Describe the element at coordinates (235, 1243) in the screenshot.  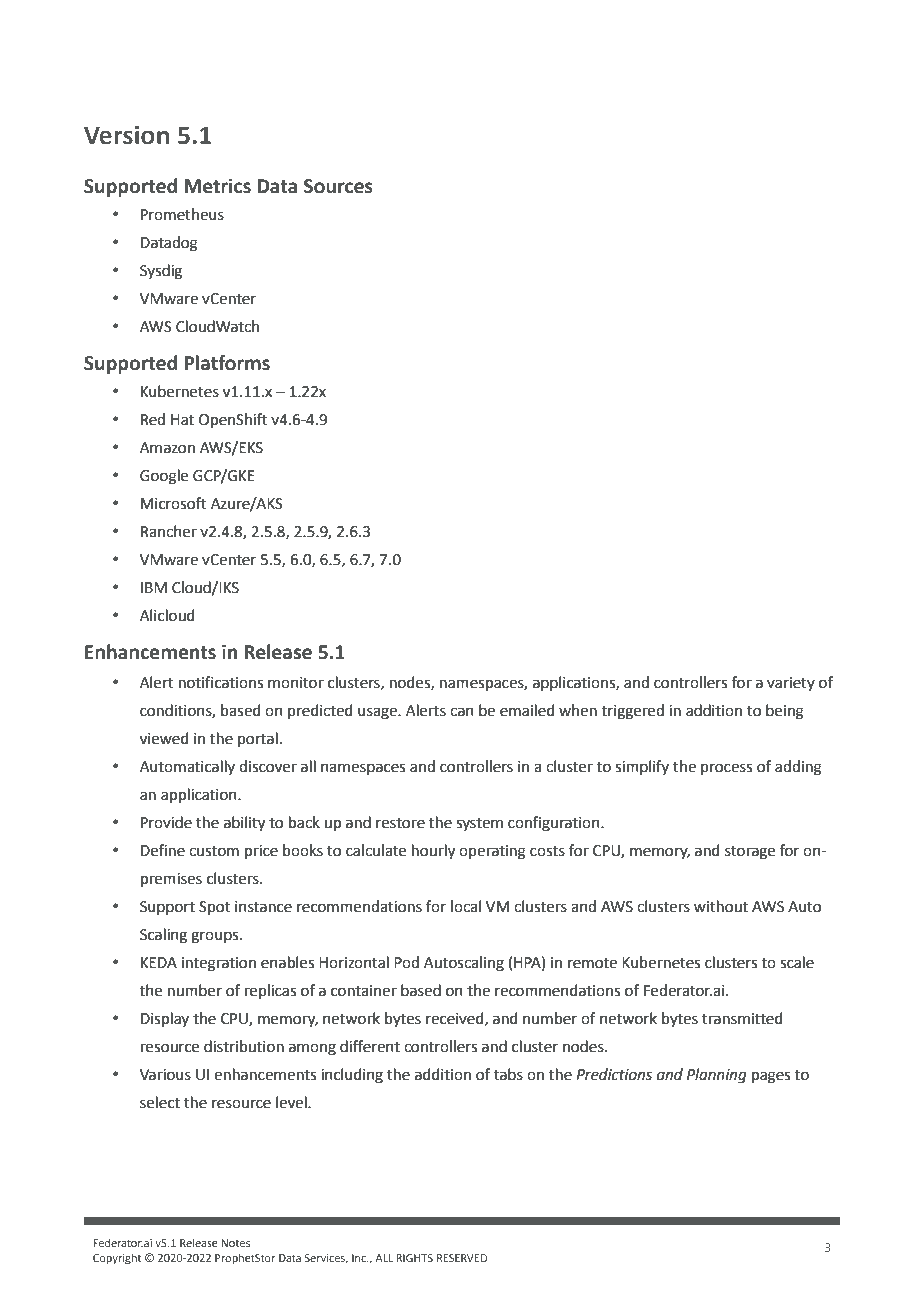
I see `Notes` at that location.
